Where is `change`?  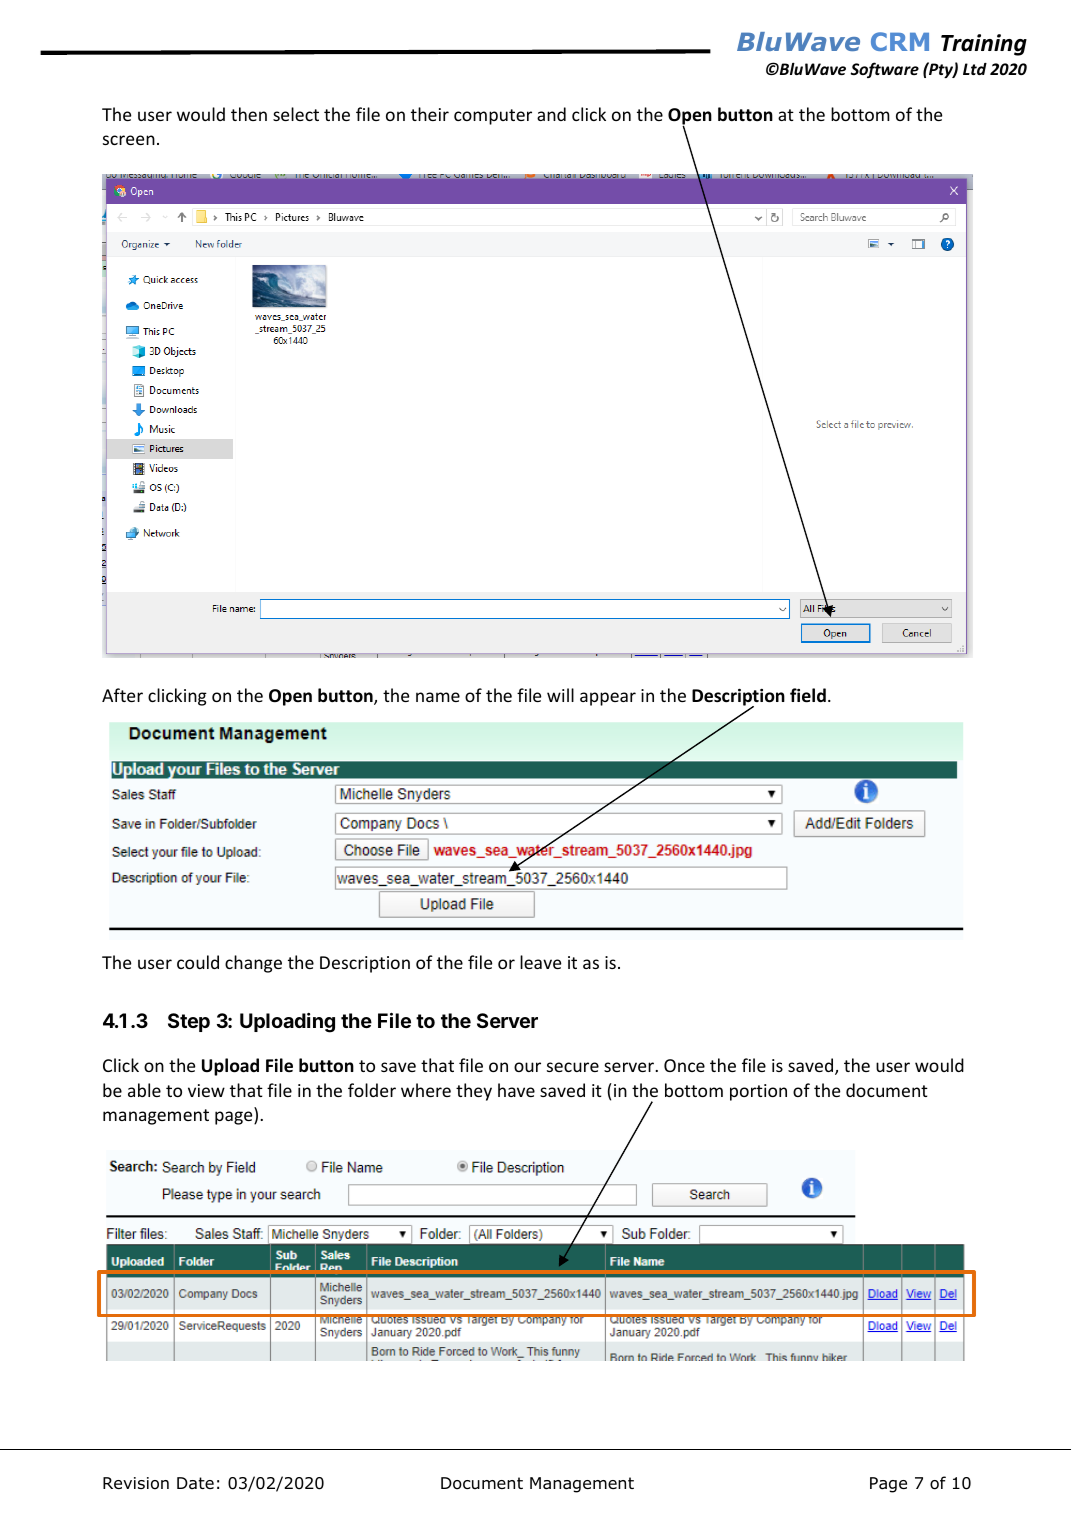
change is located at coordinates (253, 964).
